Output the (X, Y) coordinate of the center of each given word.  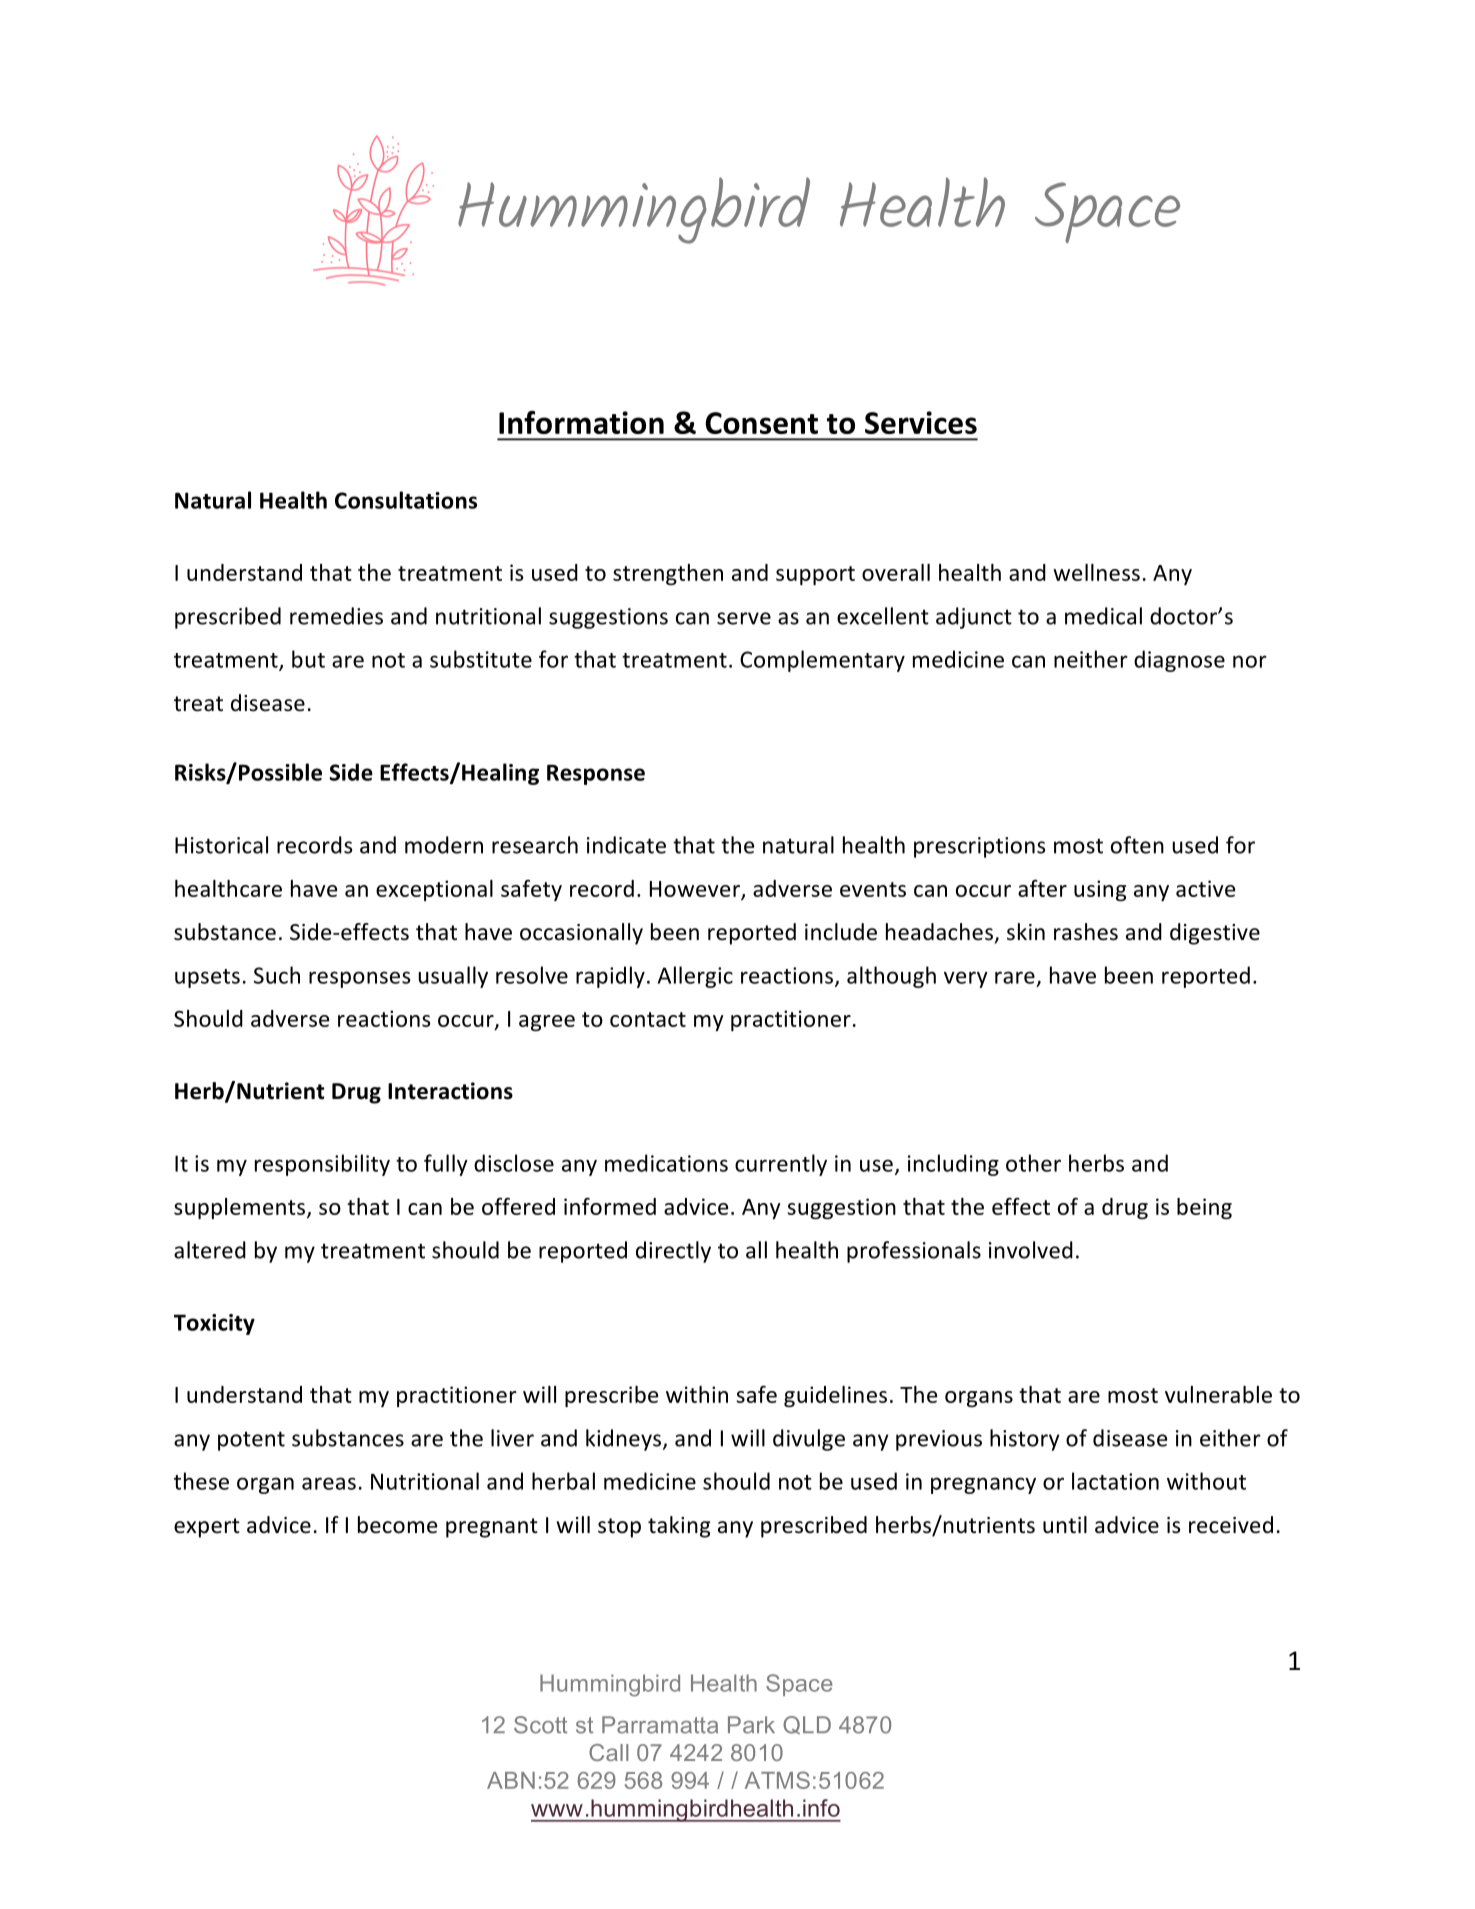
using (1100, 890)
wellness (1096, 572)
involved (1031, 1250)
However (696, 890)
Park (751, 1725)
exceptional (434, 890)
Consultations (406, 500)
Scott (540, 1725)
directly (673, 1252)
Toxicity (214, 1324)
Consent (762, 423)
